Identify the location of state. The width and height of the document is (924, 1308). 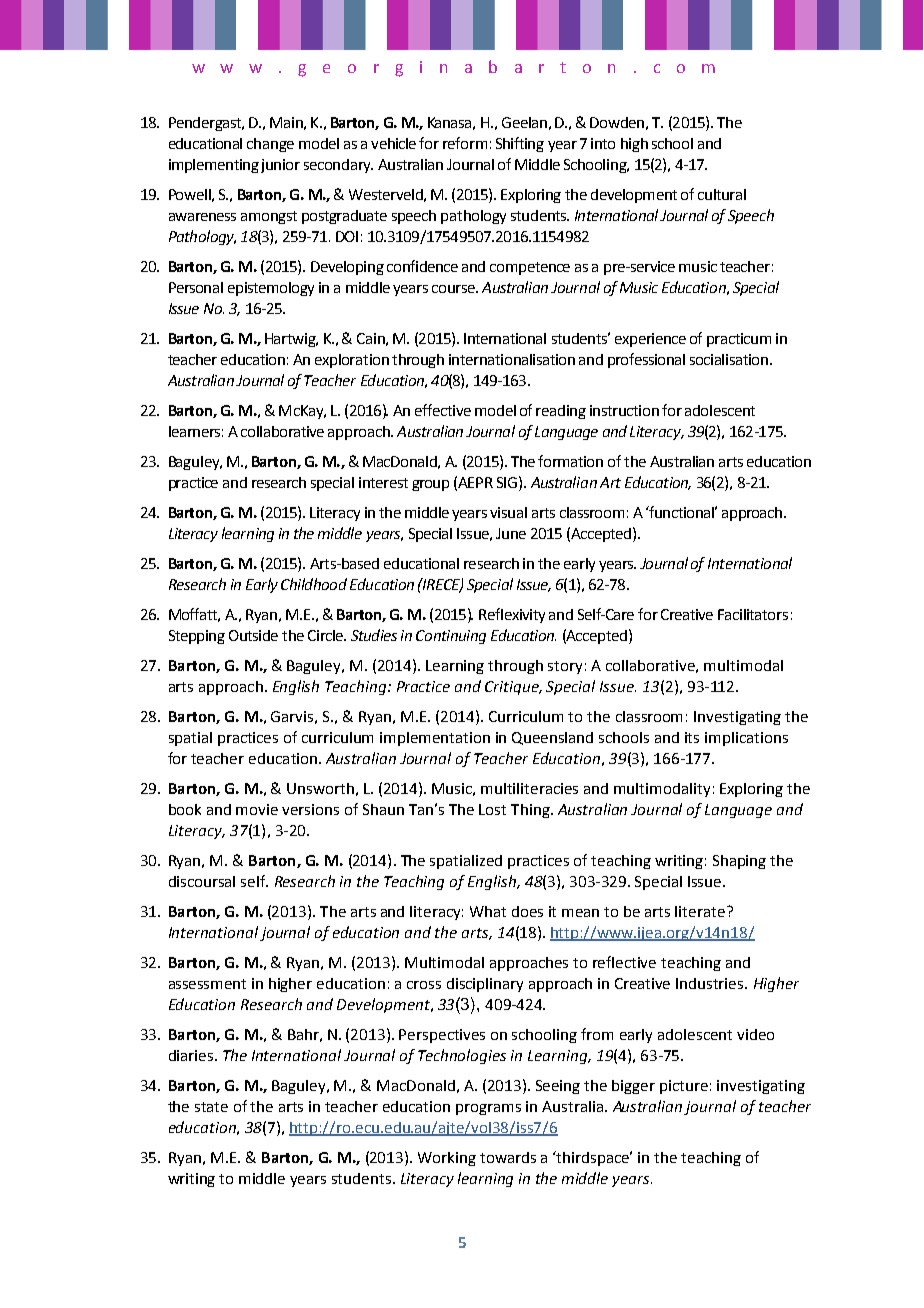
(211, 1107).
